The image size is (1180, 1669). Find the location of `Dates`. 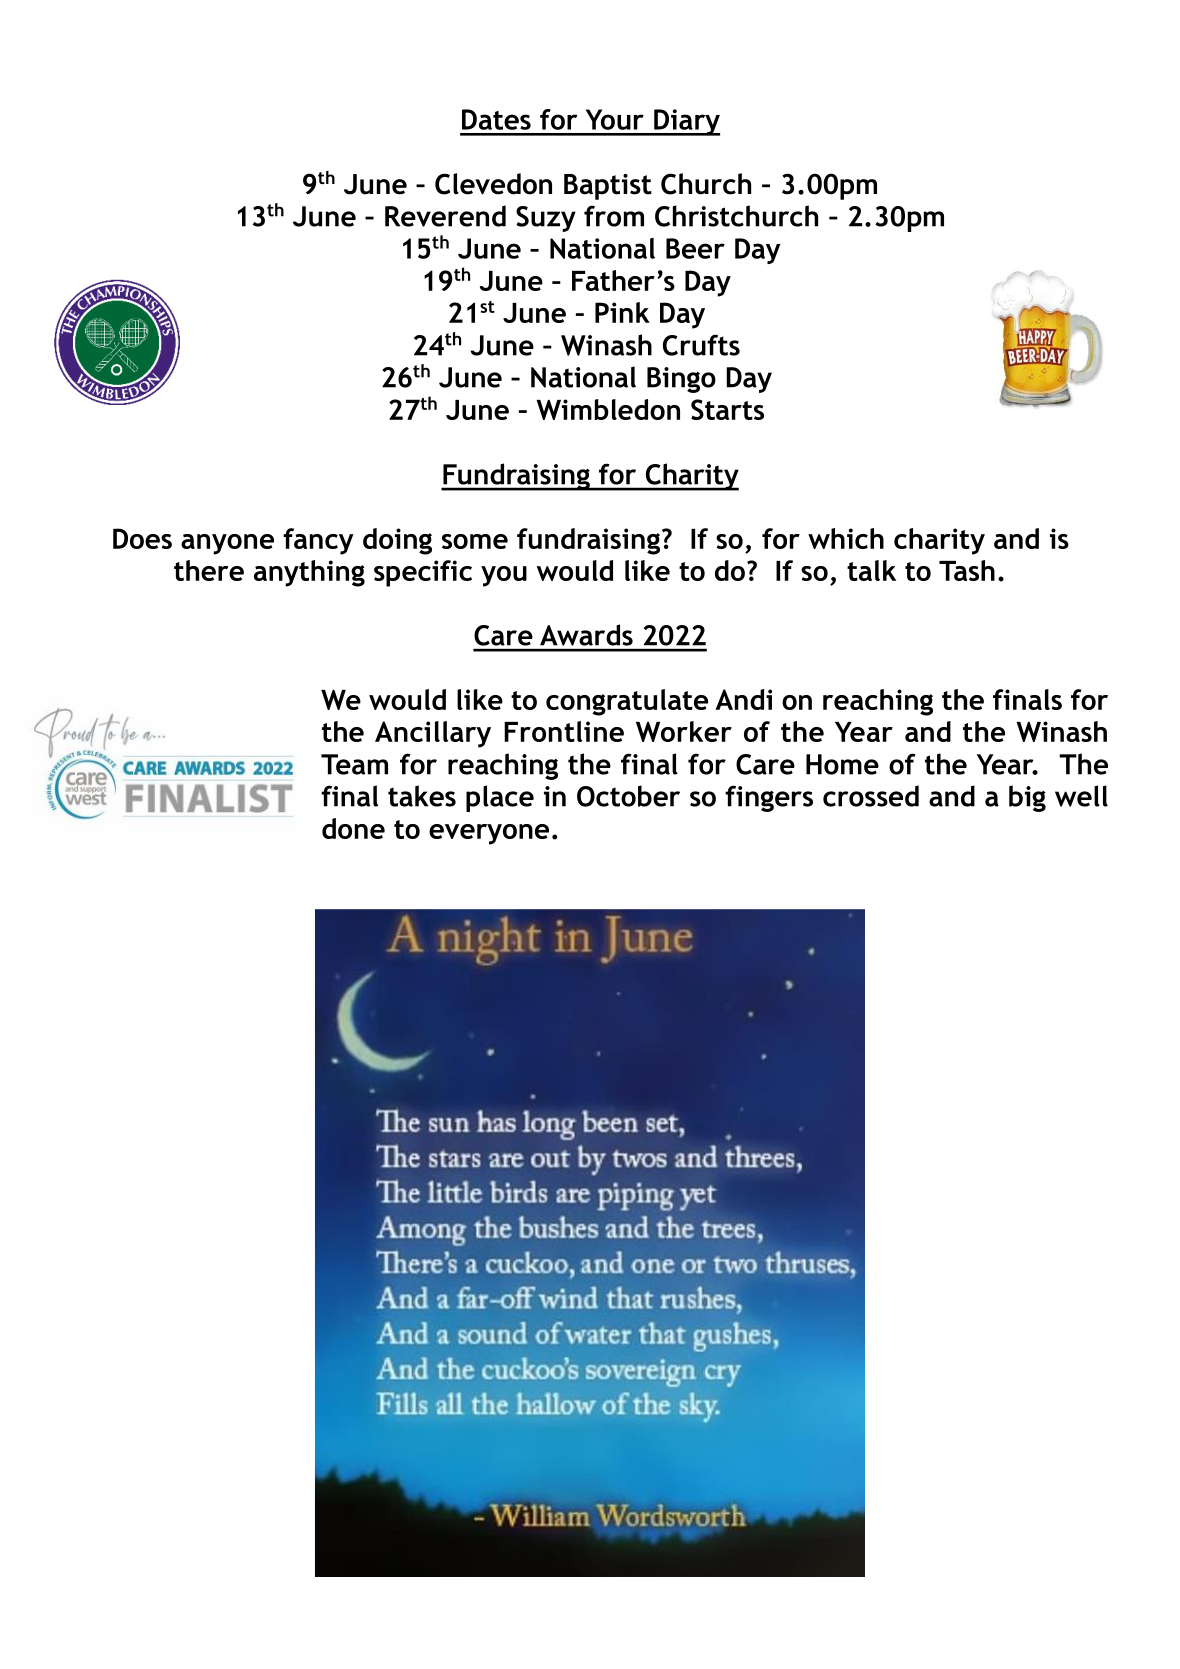

Dates is located at coordinates (496, 119).
